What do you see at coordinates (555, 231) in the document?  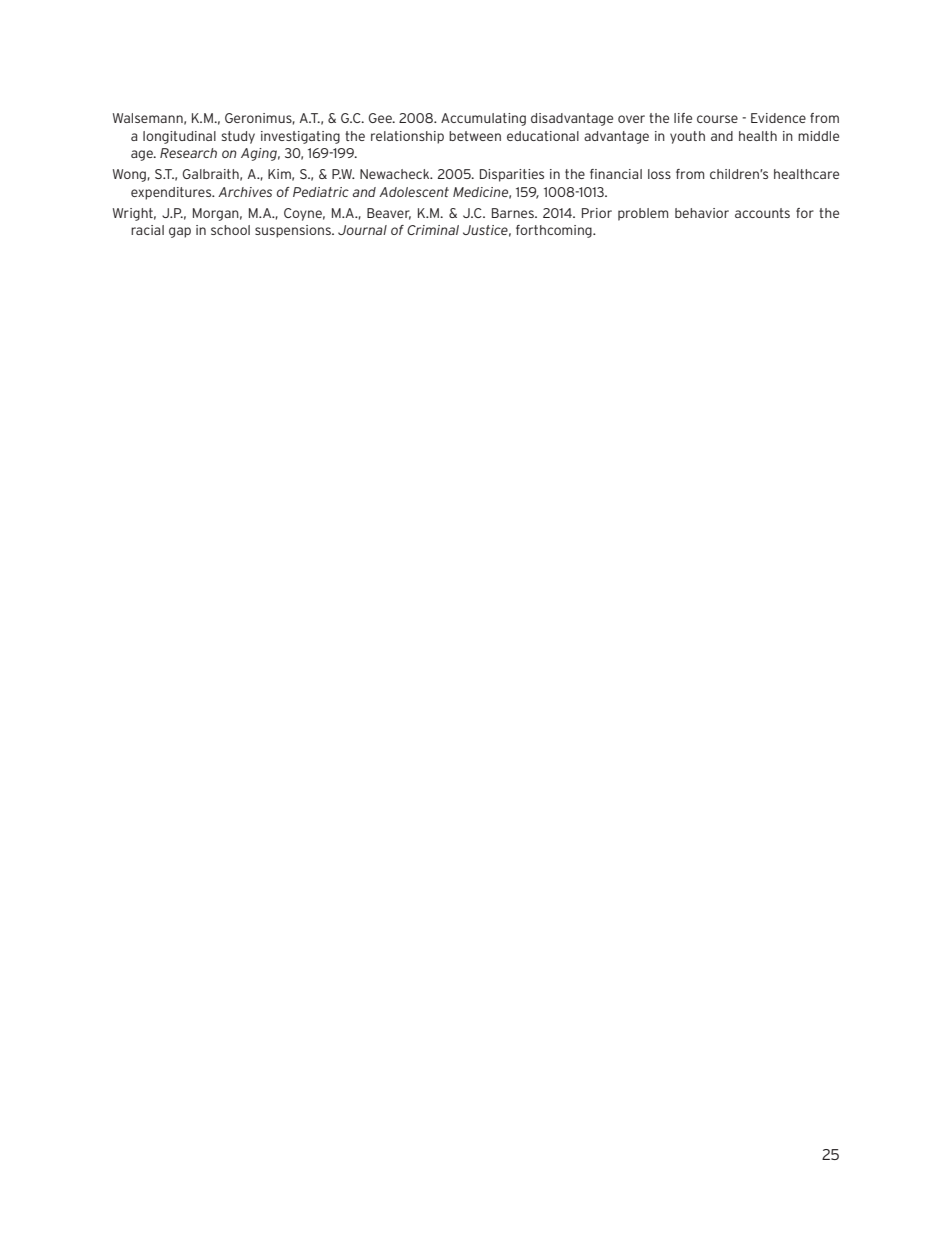 I see `forthcoming` at bounding box center [555, 231].
